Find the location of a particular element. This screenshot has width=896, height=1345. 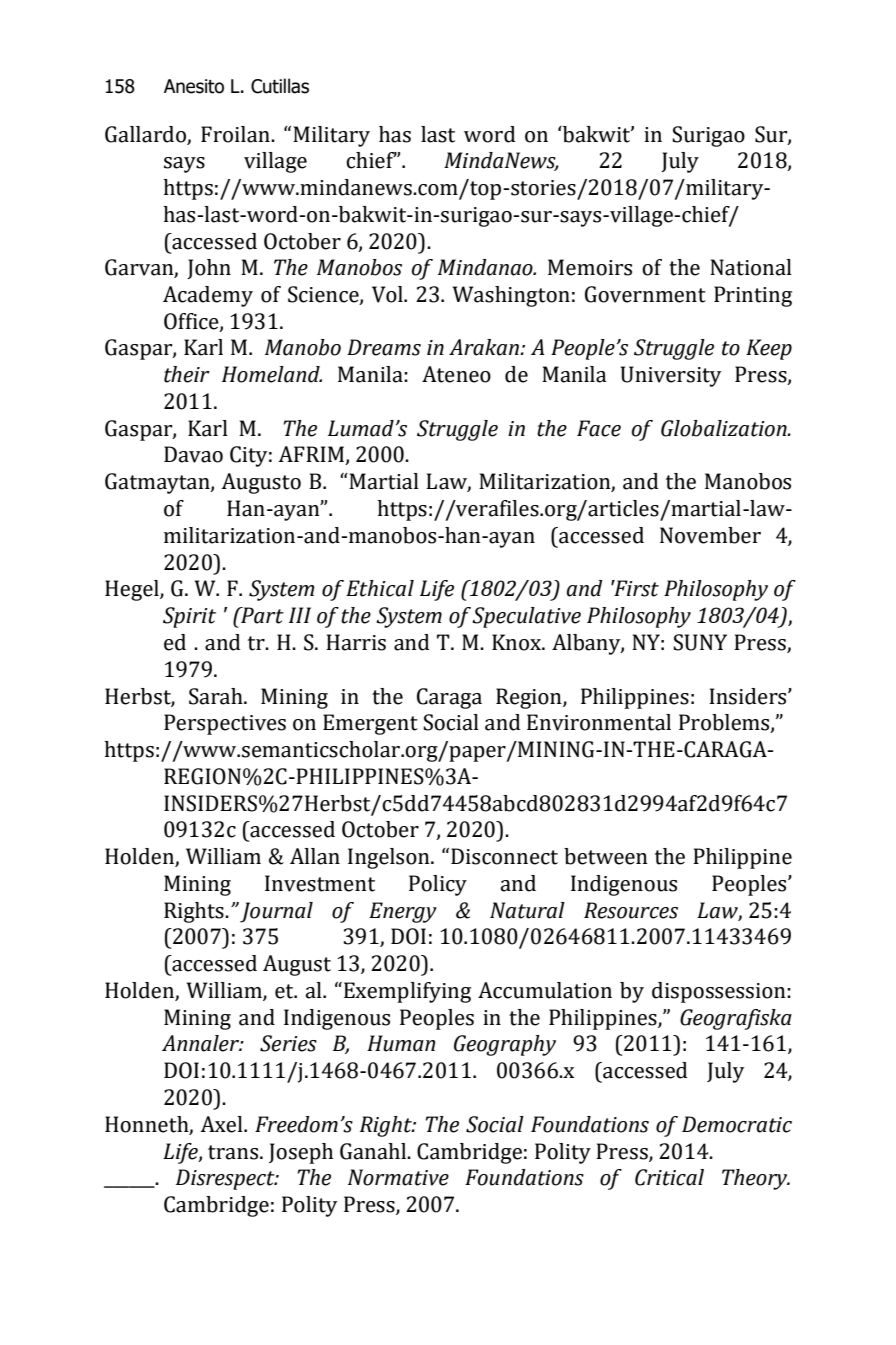

Government is located at coordinates (645, 294).
